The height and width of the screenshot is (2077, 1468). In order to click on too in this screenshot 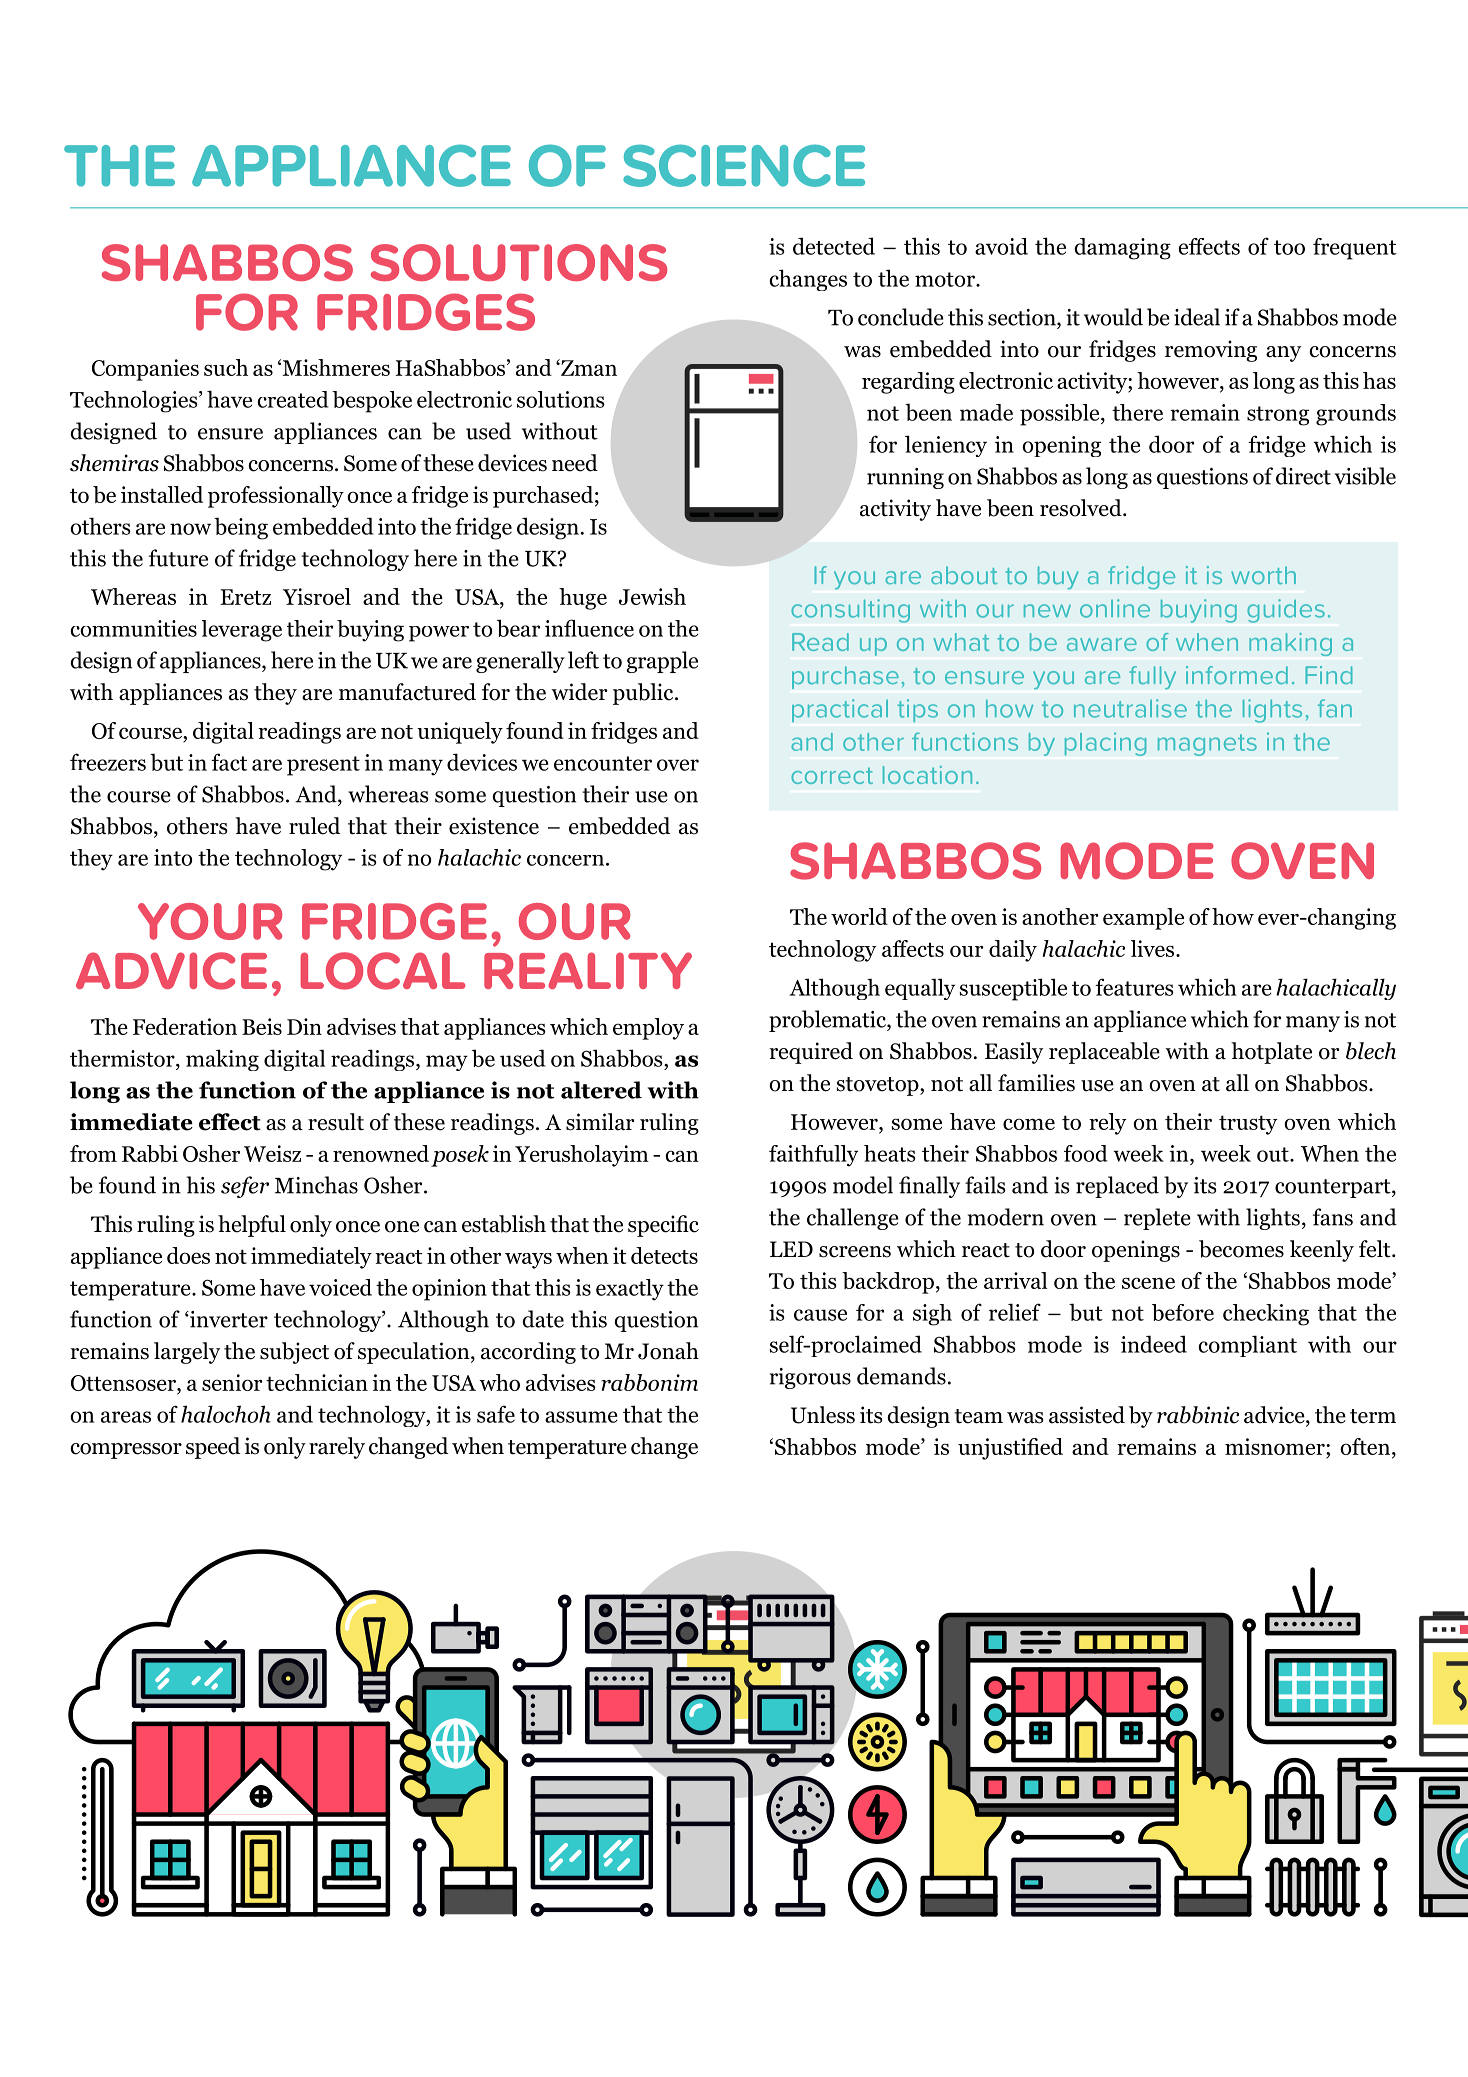, I will do `click(1289, 247)`.
